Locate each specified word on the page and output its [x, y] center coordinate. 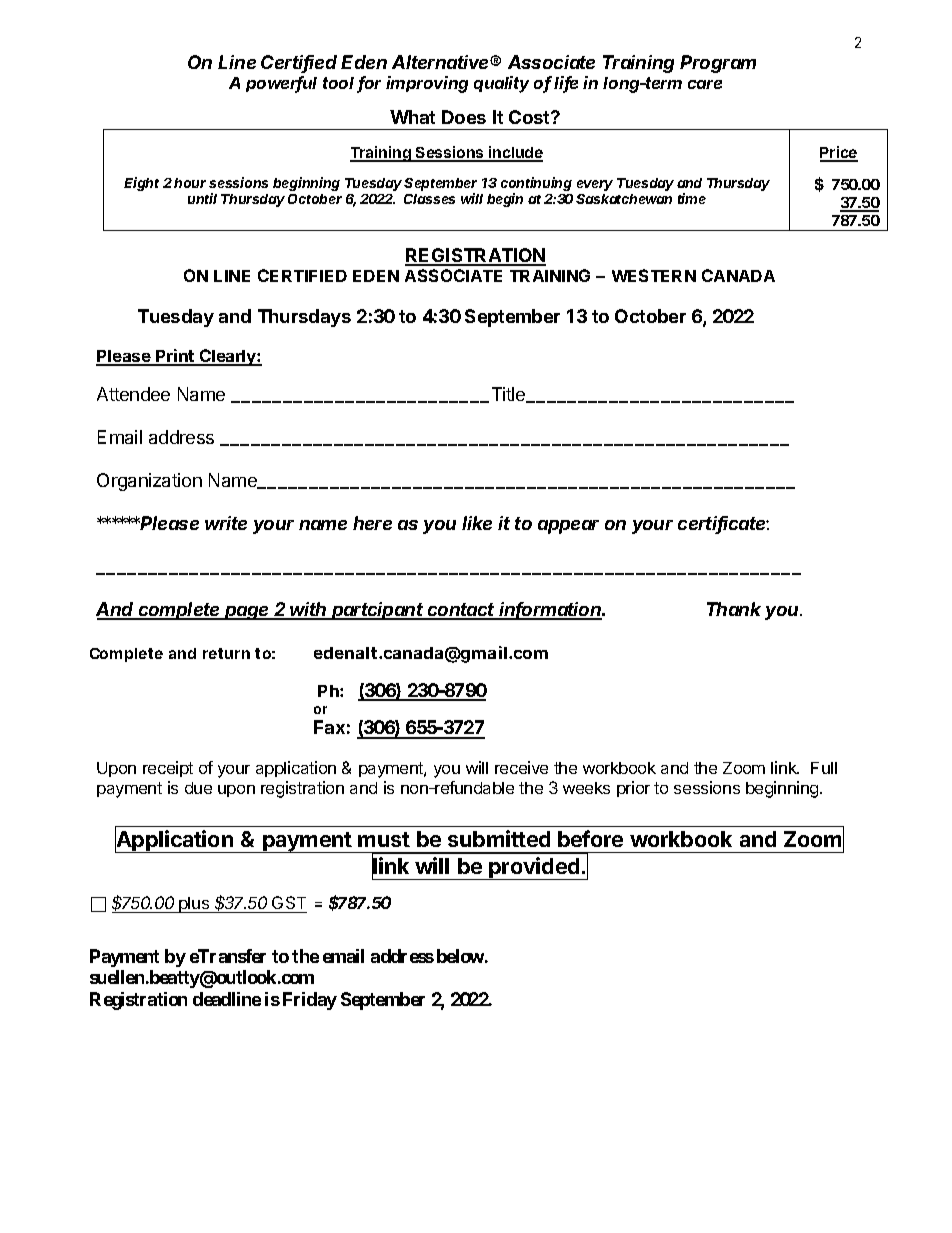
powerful [281, 84]
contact [462, 611]
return [226, 653]
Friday [310, 1001]
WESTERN [654, 275]
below [460, 956]
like [477, 523]
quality [501, 84]
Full [824, 768]
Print [175, 357]
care [705, 84]
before [590, 838]
